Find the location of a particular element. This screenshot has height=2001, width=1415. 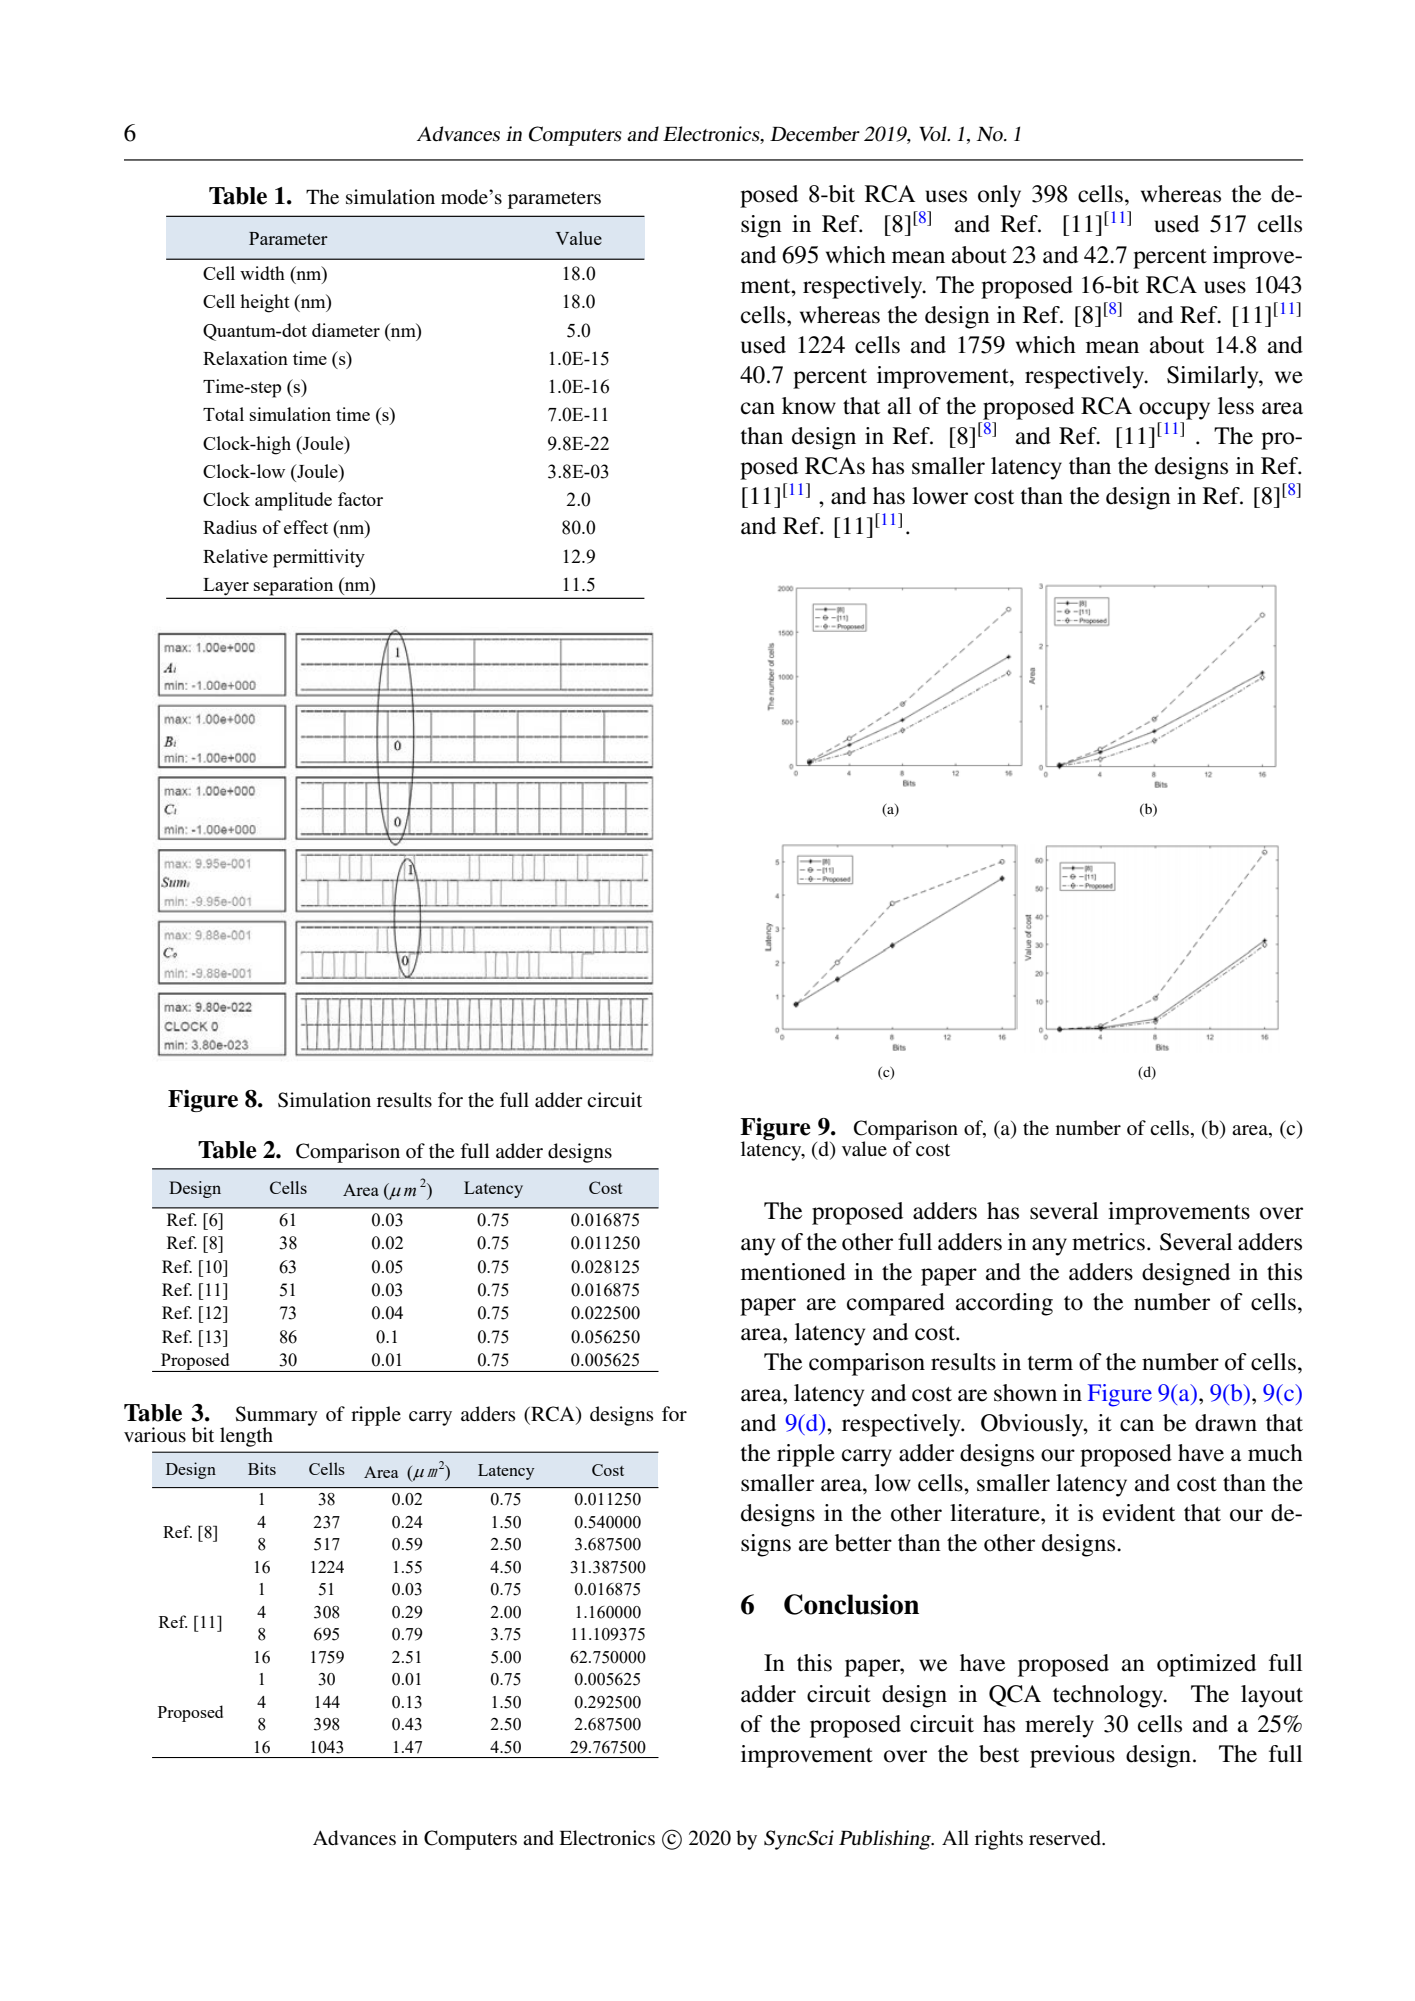

length is located at coordinates (246, 1437).
